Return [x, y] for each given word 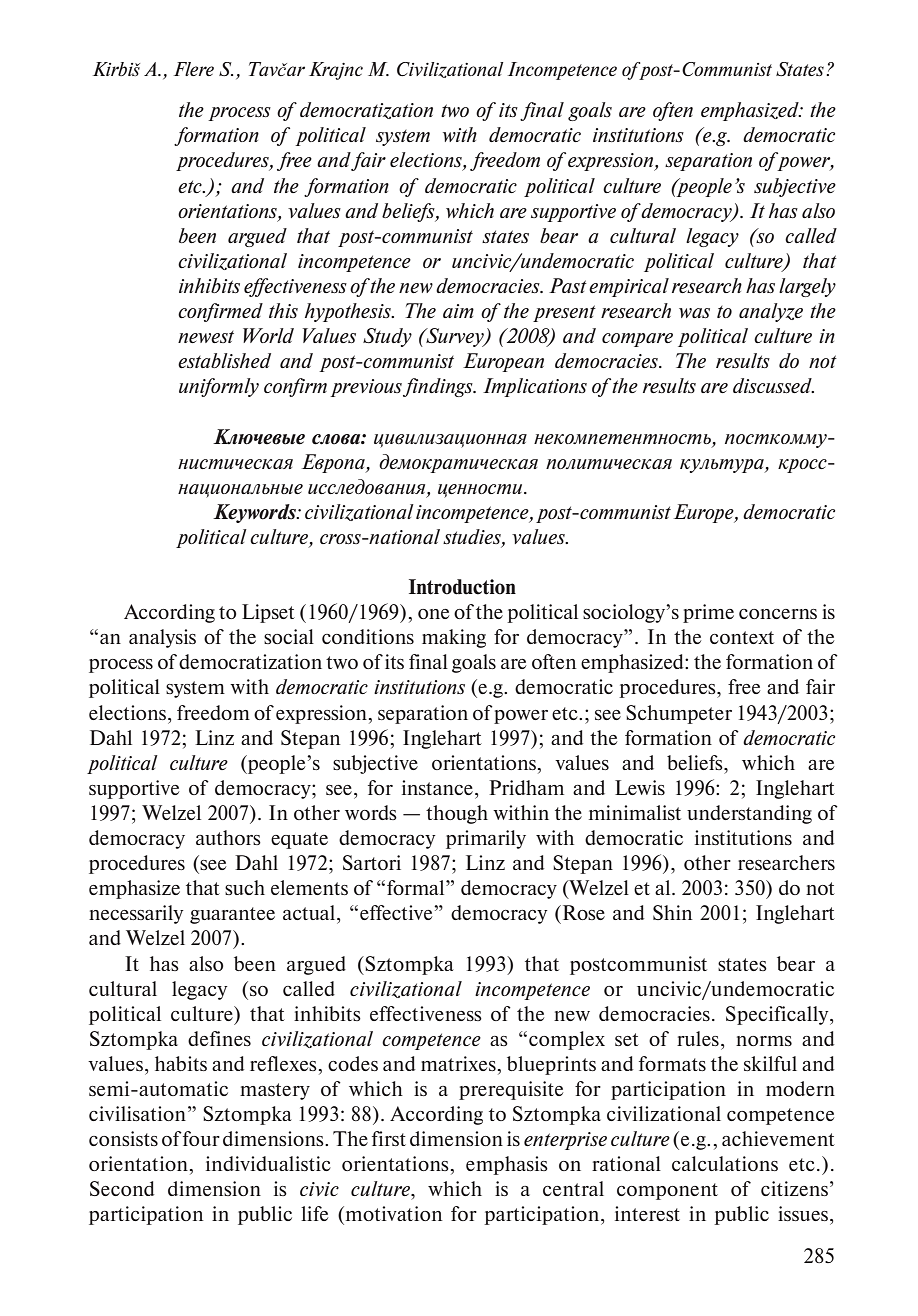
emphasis [507, 1165]
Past [568, 285]
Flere [194, 69]
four [201, 1138]
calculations [725, 1163]
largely [807, 287]
